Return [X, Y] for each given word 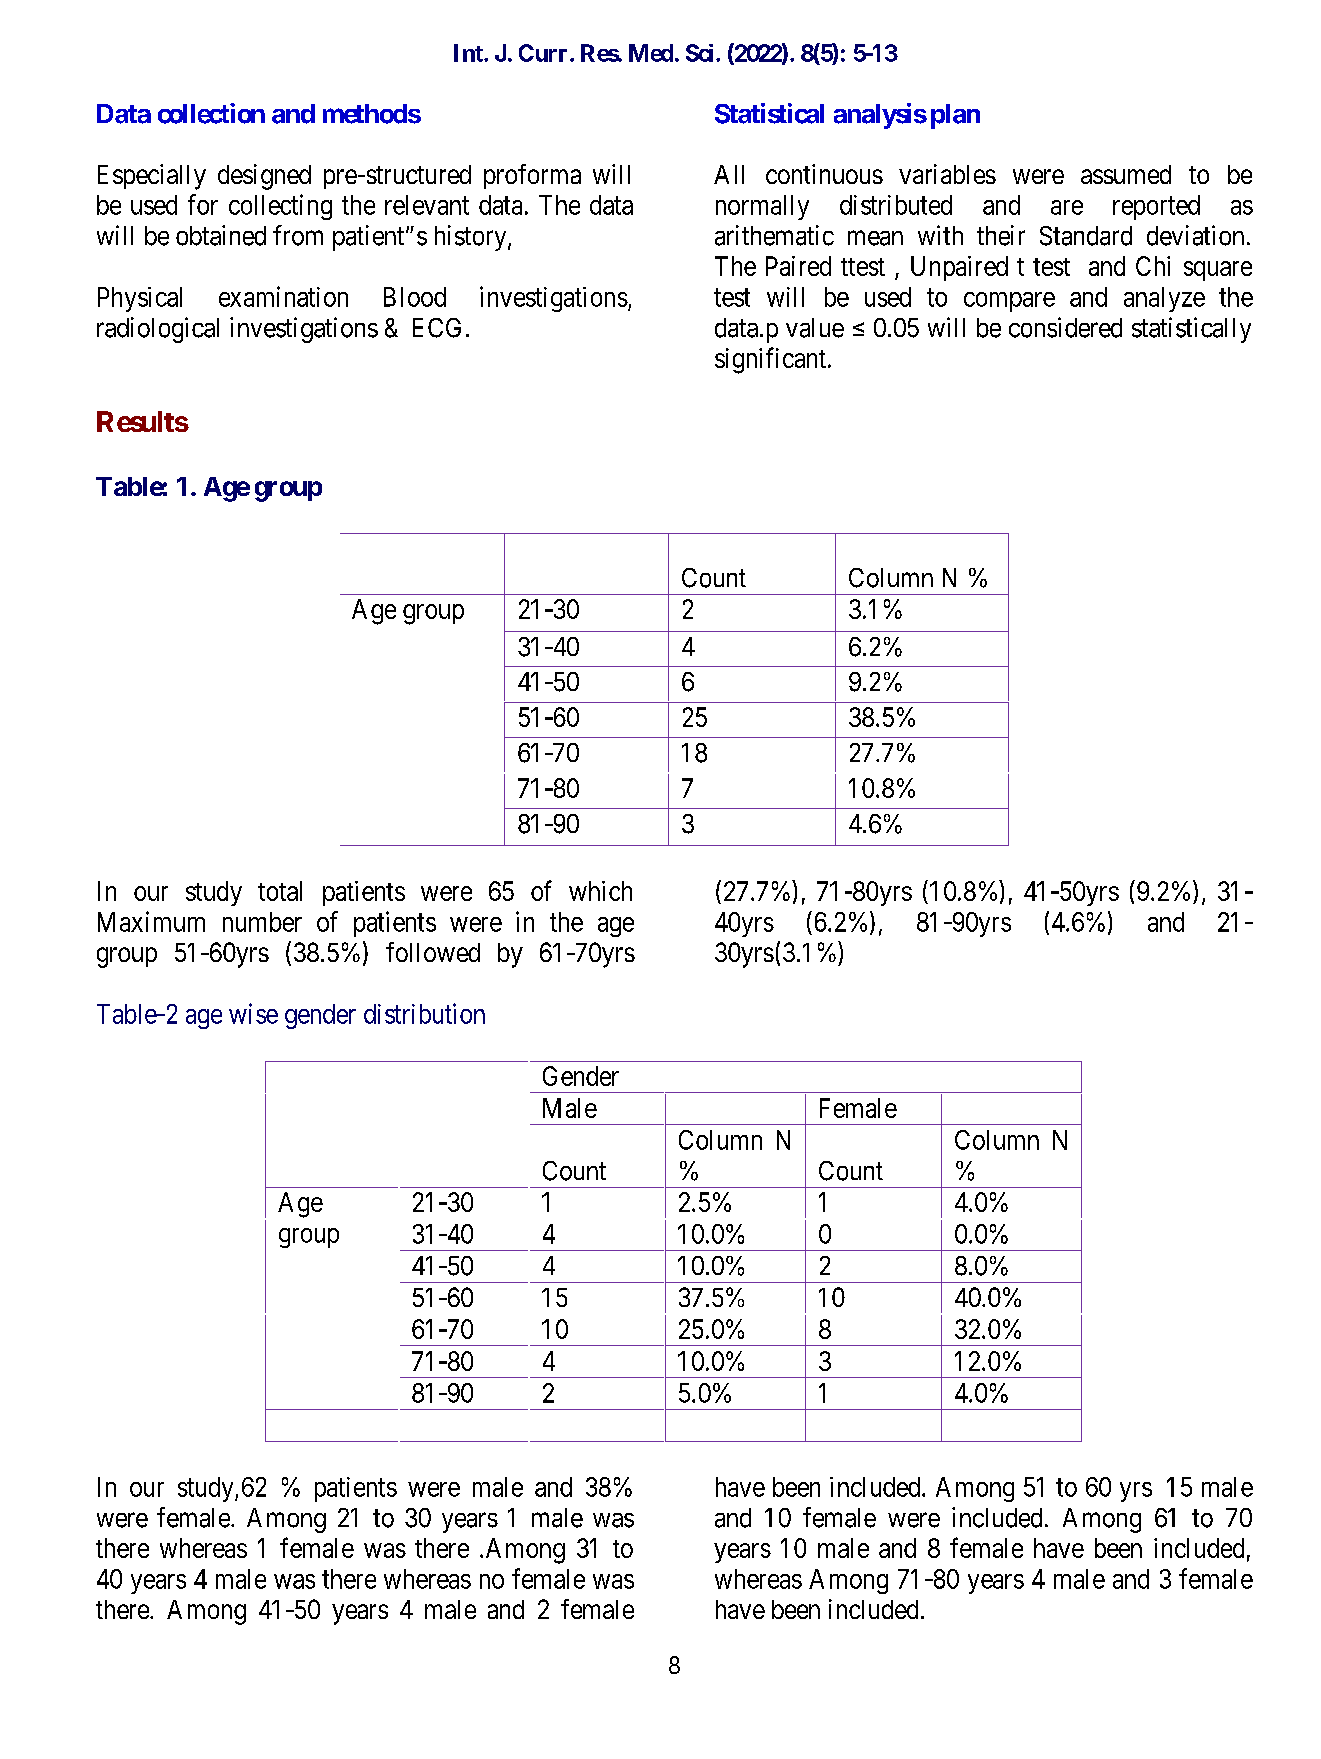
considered [1065, 327]
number [262, 922]
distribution [424, 1013]
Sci [701, 53]
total [280, 891]
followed [433, 952]
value [815, 328]
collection [211, 113]
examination [283, 296]
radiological [158, 330]
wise [253, 1013]
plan [955, 116]
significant [770, 360]
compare [1009, 302]
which [600, 891]
